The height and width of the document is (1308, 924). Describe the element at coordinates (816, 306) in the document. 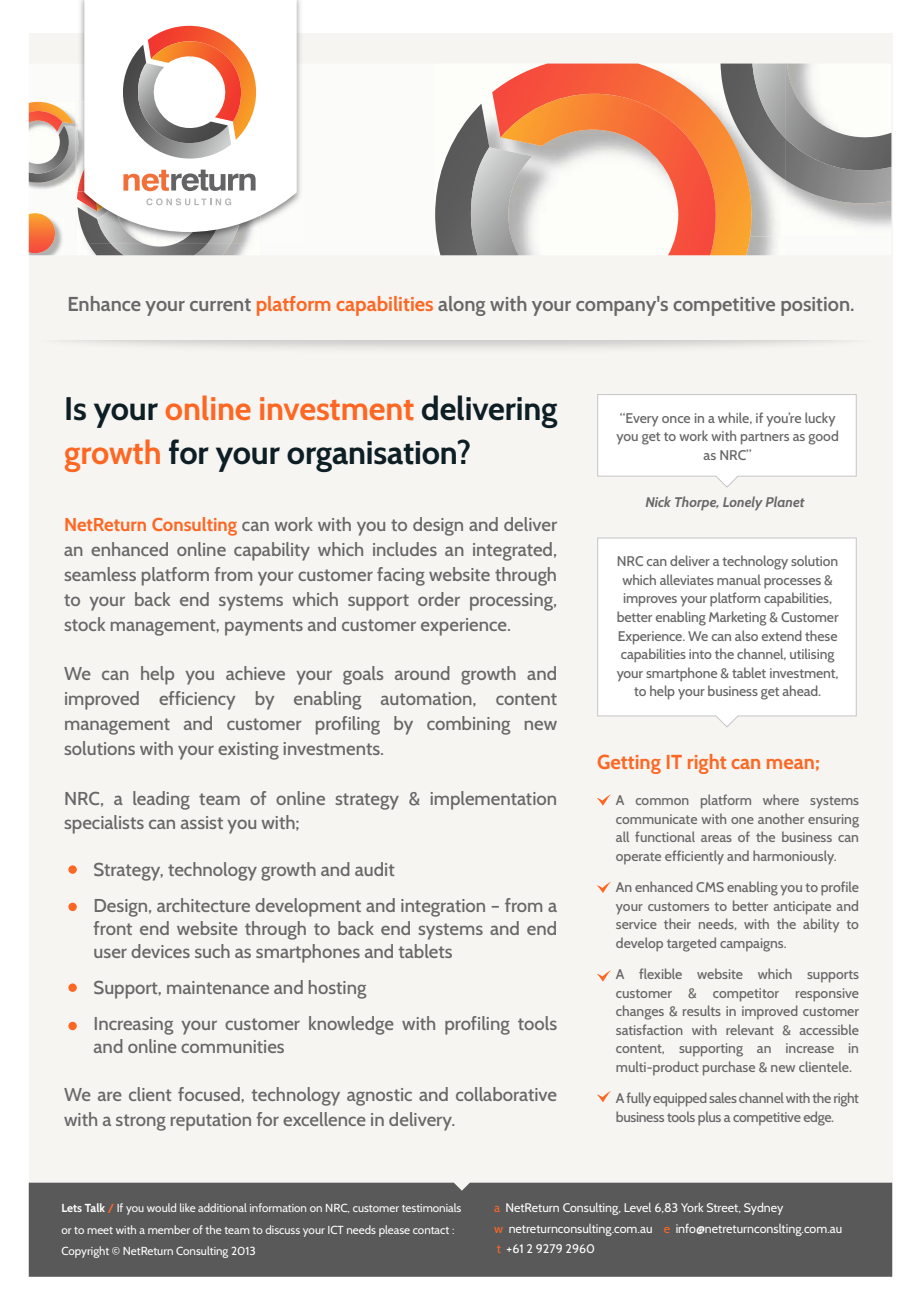

I see `position` at that location.
